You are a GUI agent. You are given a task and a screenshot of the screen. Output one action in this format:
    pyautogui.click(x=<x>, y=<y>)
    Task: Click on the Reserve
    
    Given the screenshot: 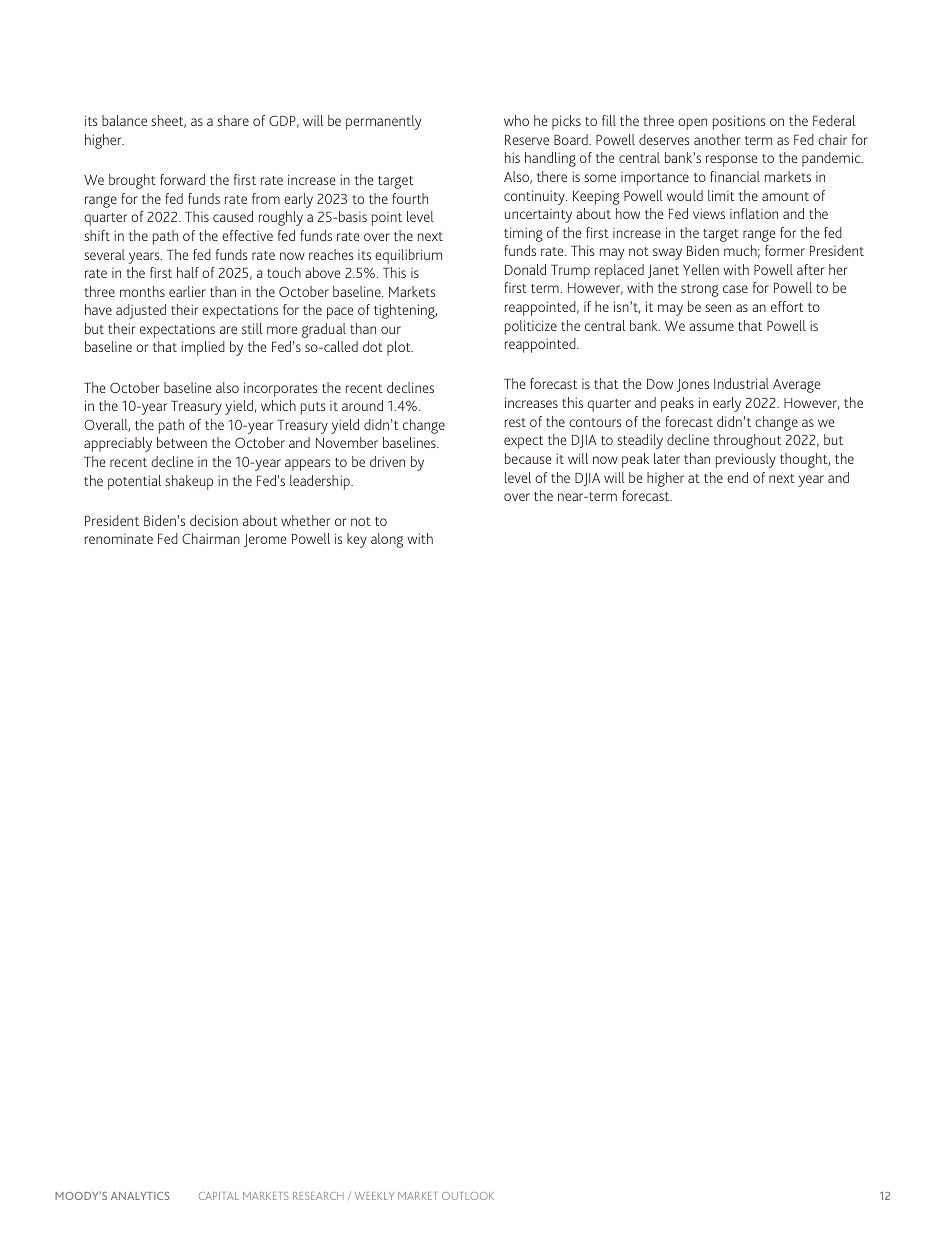 What is the action you would take?
    pyautogui.click(x=527, y=139)
